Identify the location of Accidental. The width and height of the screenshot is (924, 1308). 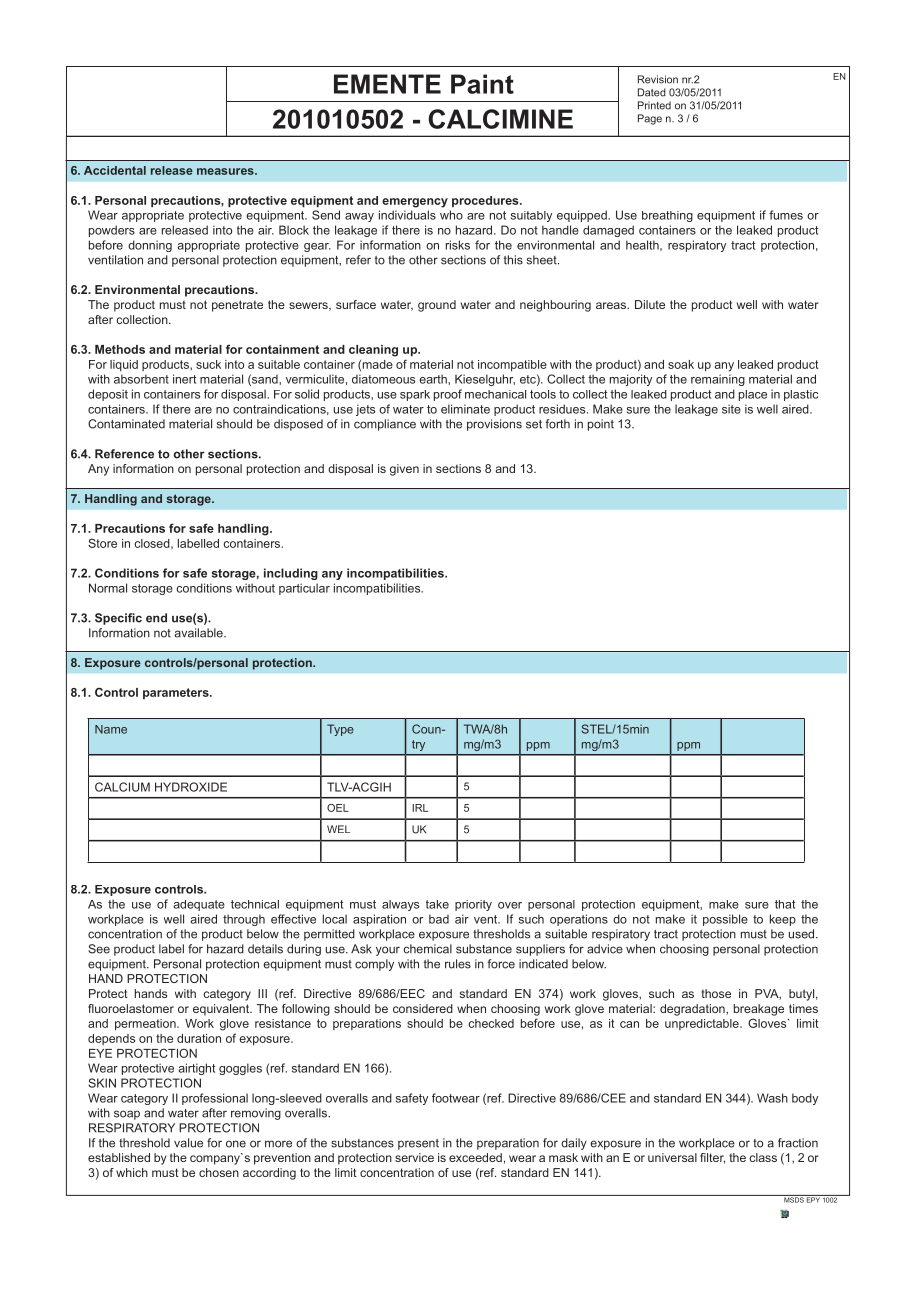
(115, 170).
